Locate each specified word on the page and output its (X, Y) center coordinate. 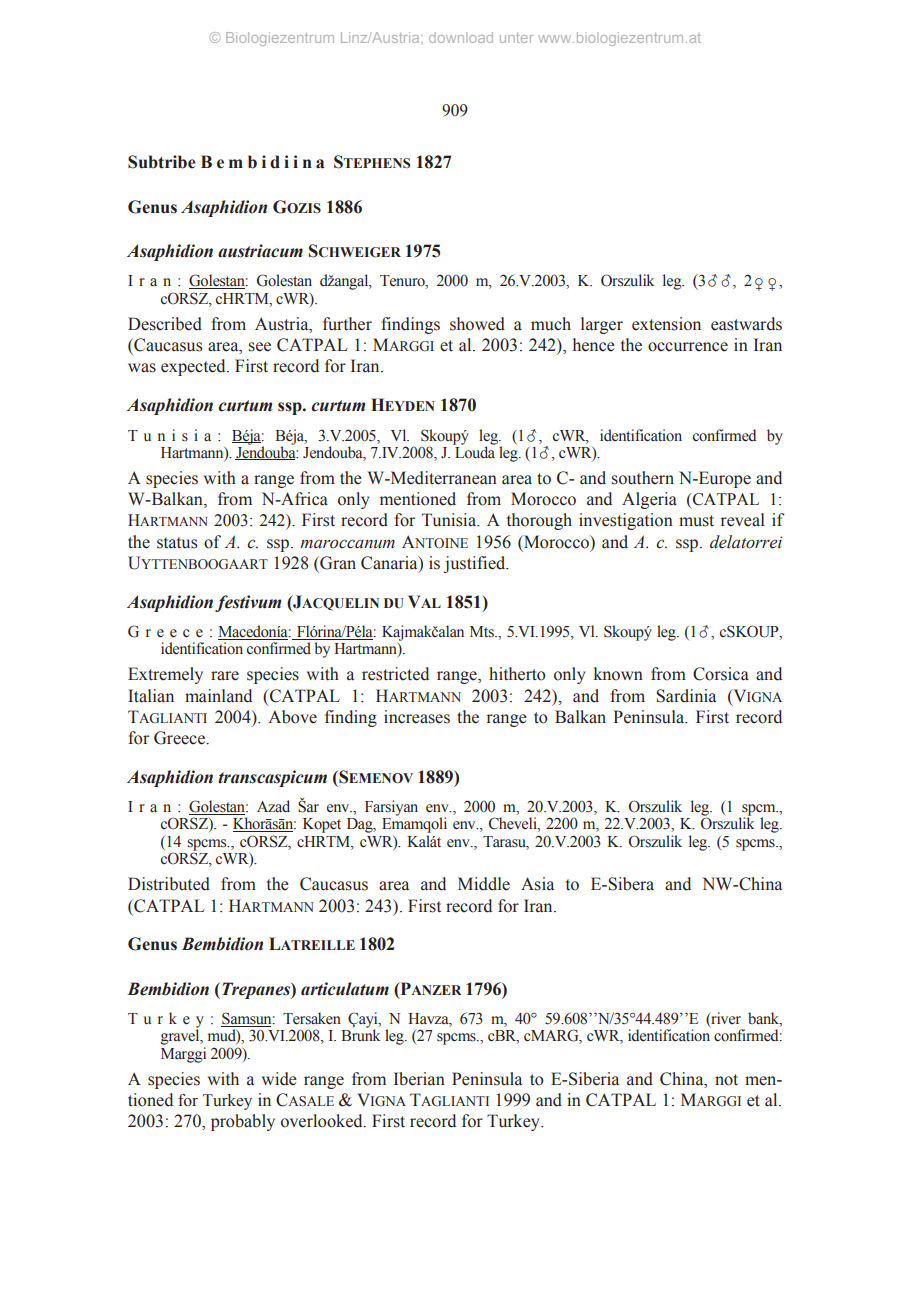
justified (475, 564)
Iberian (419, 1079)
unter (517, 38)
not (726, 1080)
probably (243, 1122)
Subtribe (162, 162)
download (461, 37)
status (177, 543)
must (696, 521)
